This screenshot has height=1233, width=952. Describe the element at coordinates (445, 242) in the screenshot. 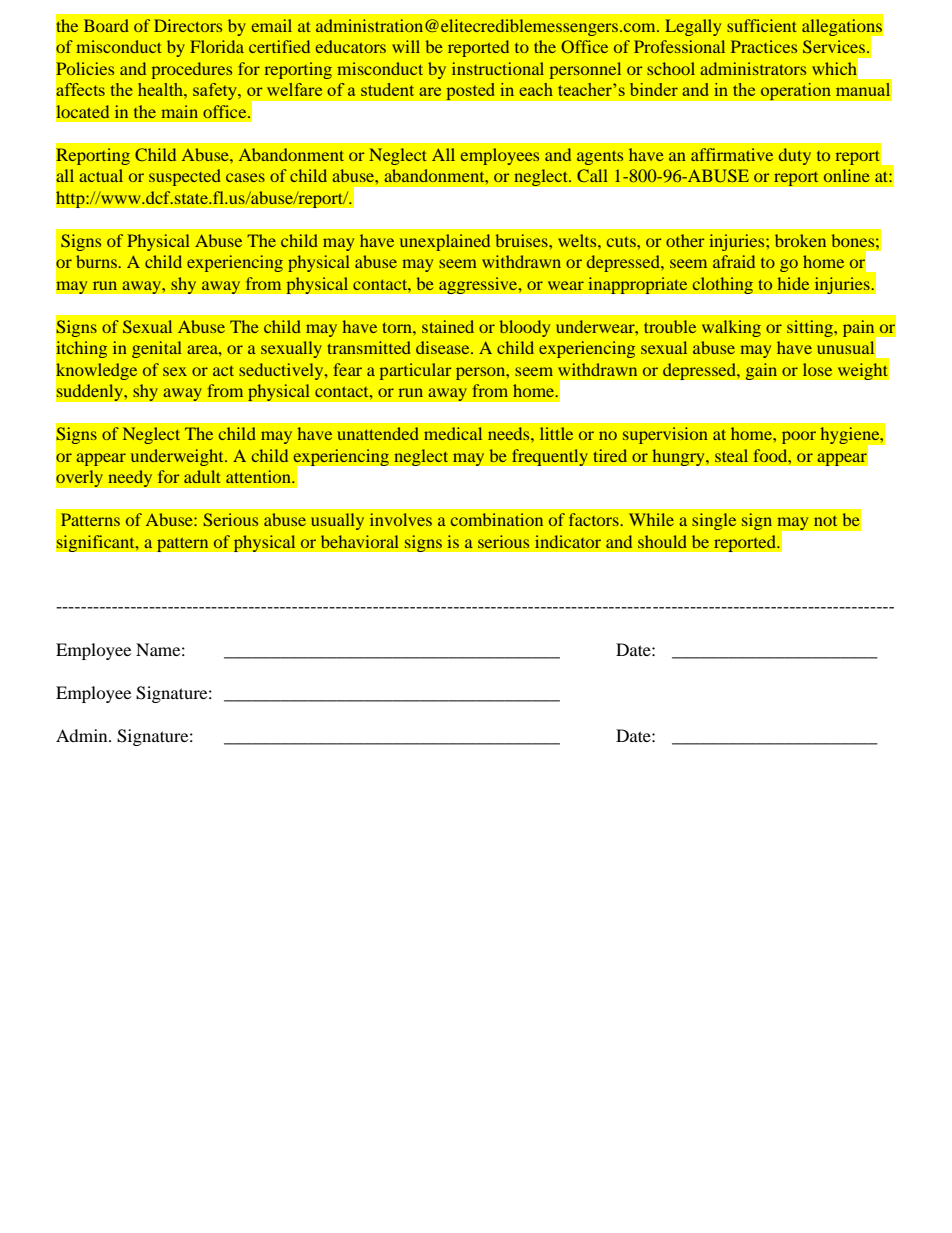

I see `unexplained` at that location.
